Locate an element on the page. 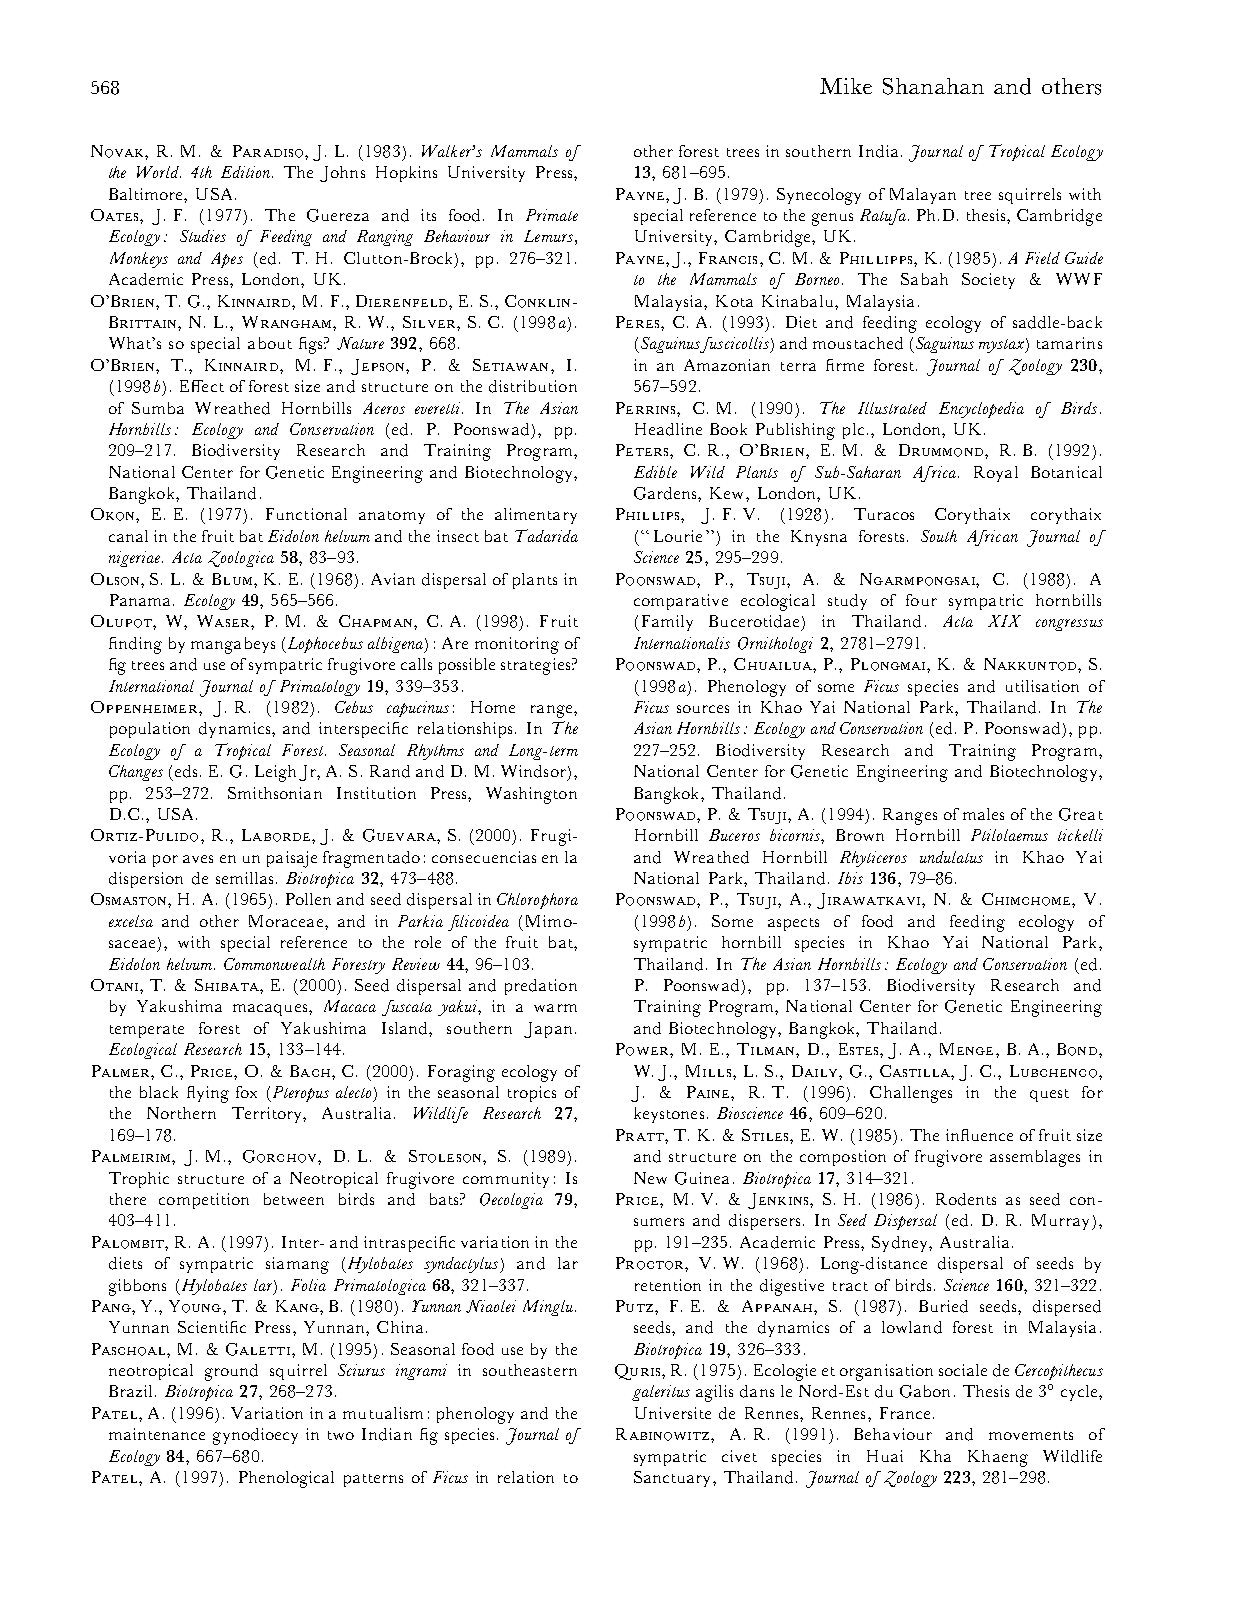 The height and width of the document is (1611, 1245). comparative is located at coordinates (681, 602).
